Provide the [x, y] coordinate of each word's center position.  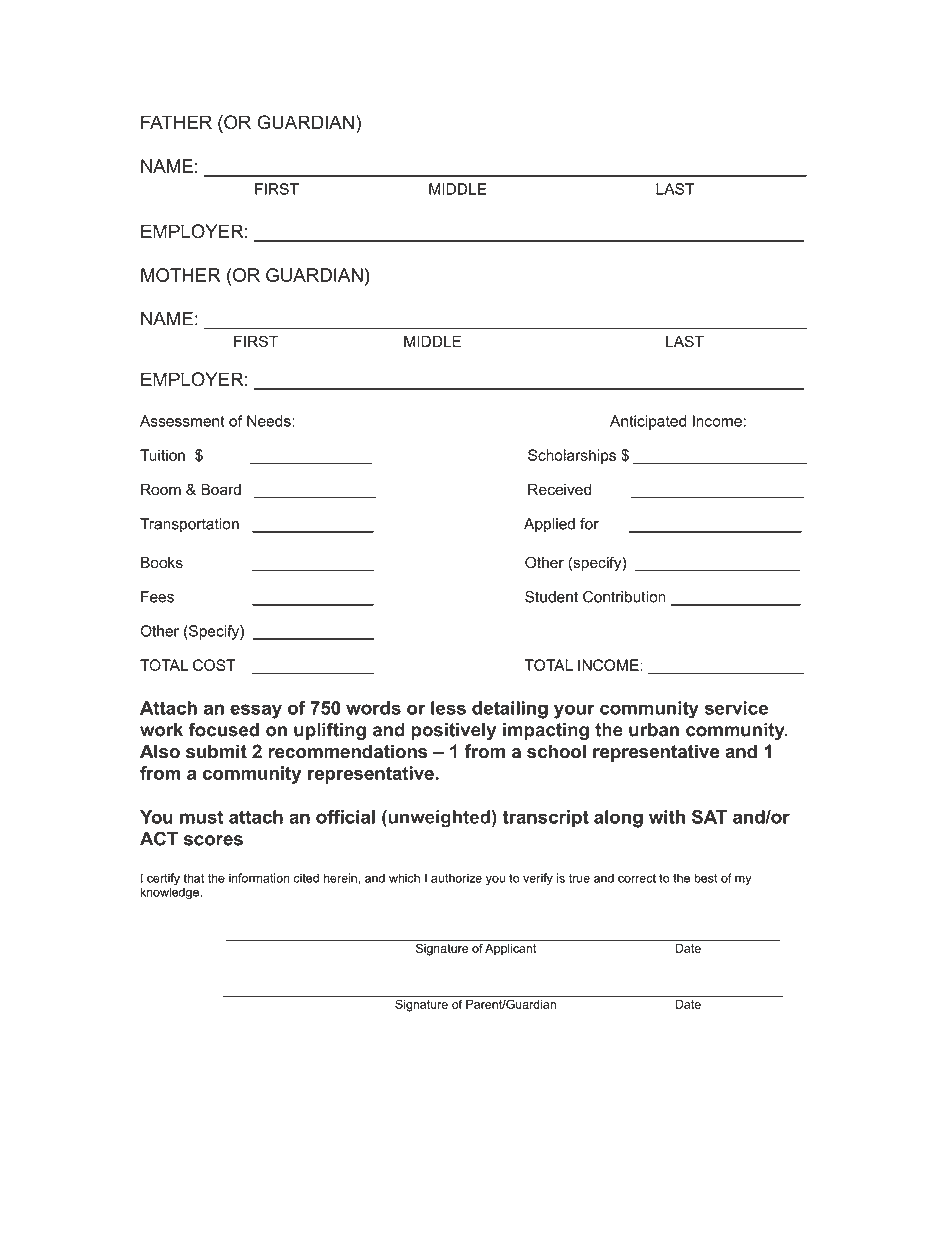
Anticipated [648, 422]
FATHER [176, 122]
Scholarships [572, 456]
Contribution [624, 597]
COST [214, 665]
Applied [549, 525]
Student [551, 597]
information [259, 878]
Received [559, 490]
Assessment [182, 421]
